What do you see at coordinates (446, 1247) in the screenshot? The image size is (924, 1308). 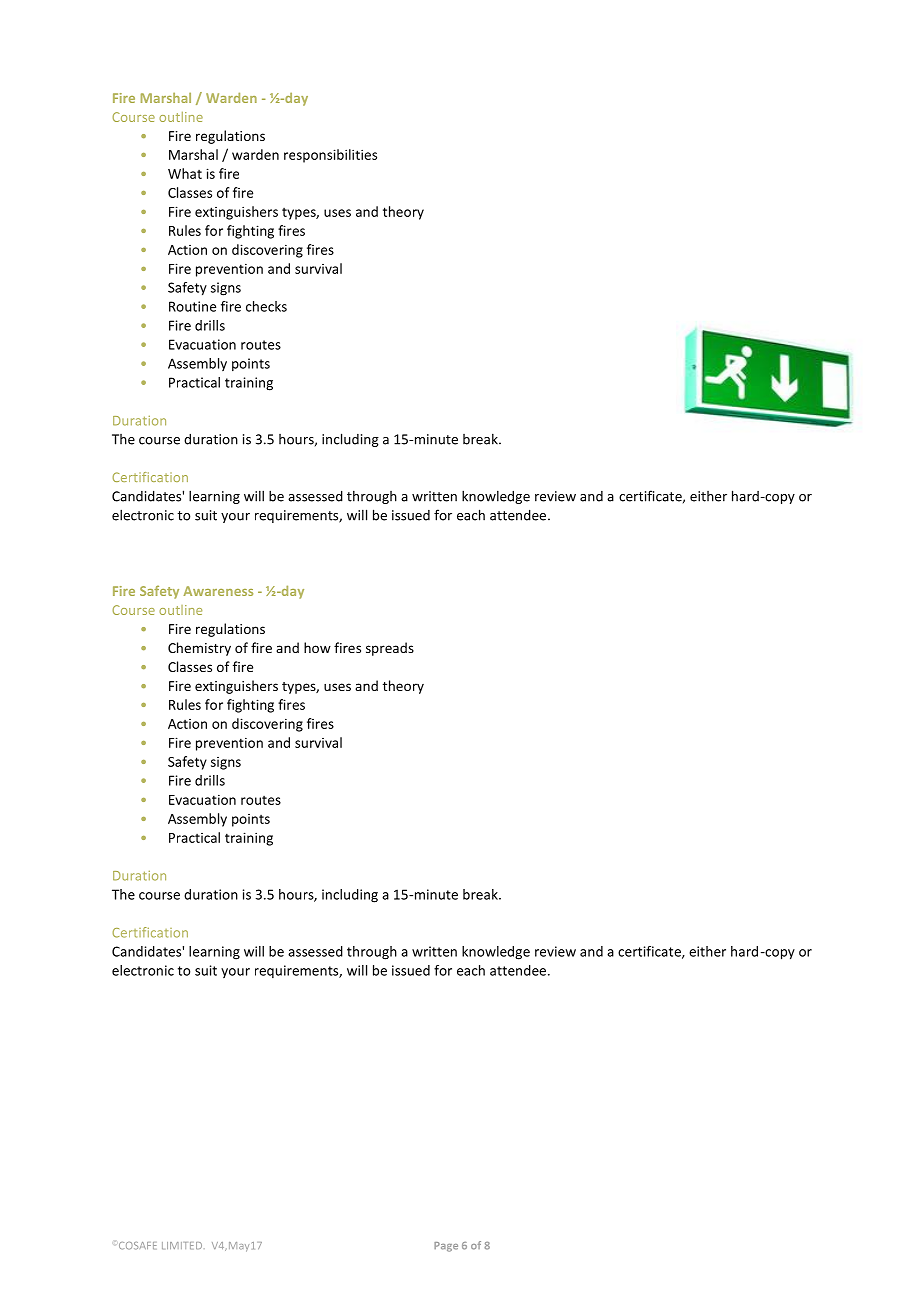 I see `Page` at bounding box center [446, 1247].
